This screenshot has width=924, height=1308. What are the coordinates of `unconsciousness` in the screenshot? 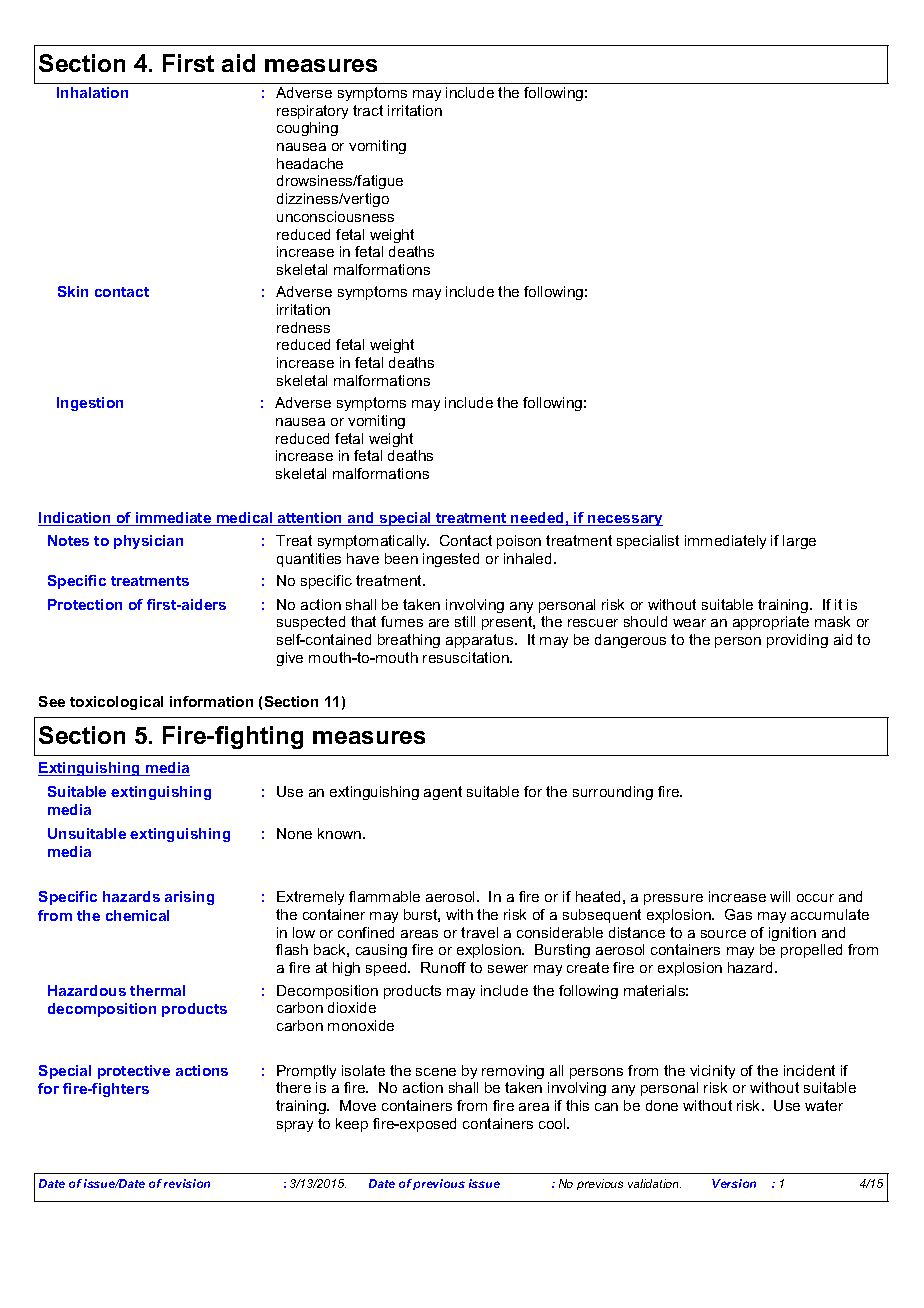 It's located at (335, 216).
